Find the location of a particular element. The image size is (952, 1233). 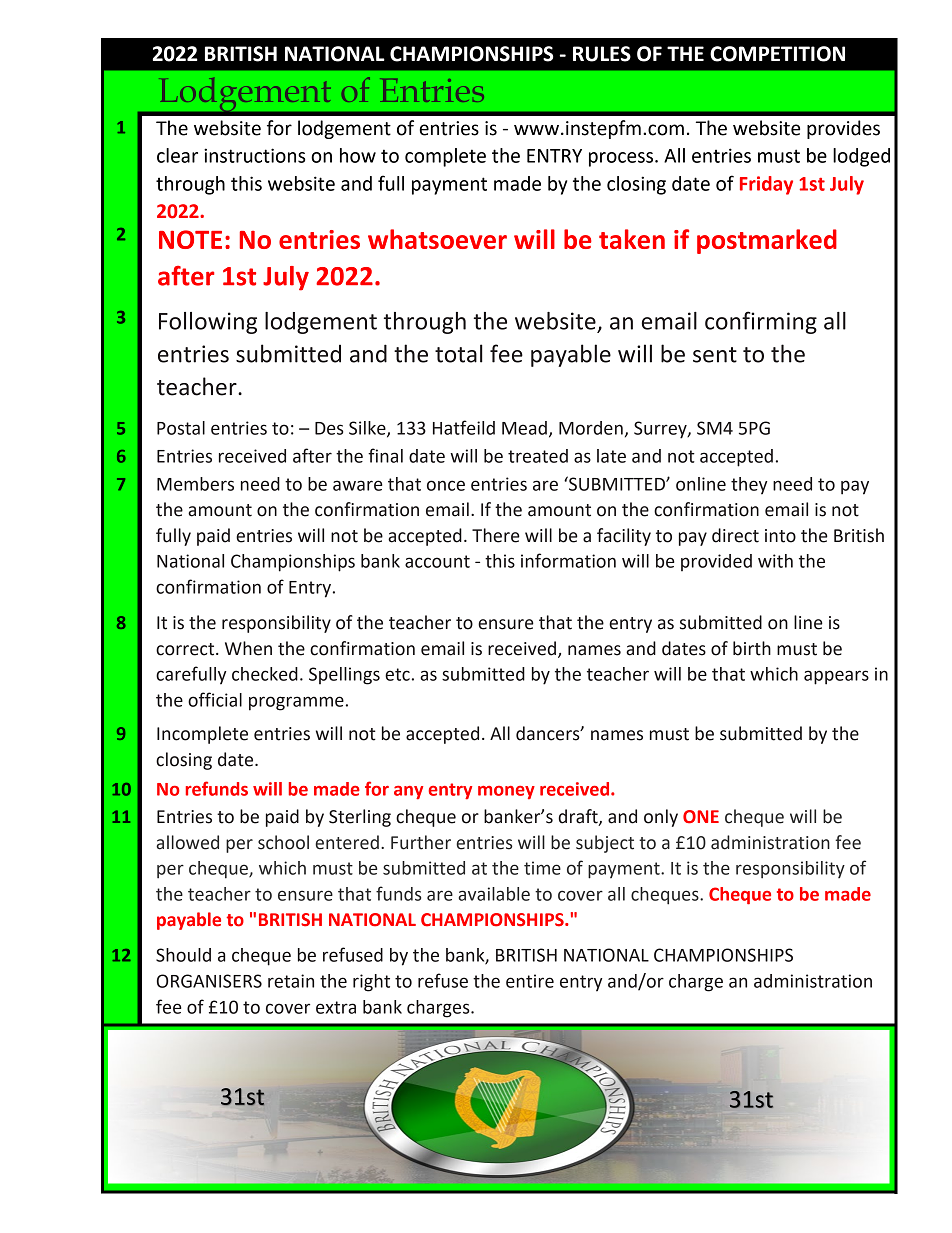

checked is located at coordinates (265, 674).
